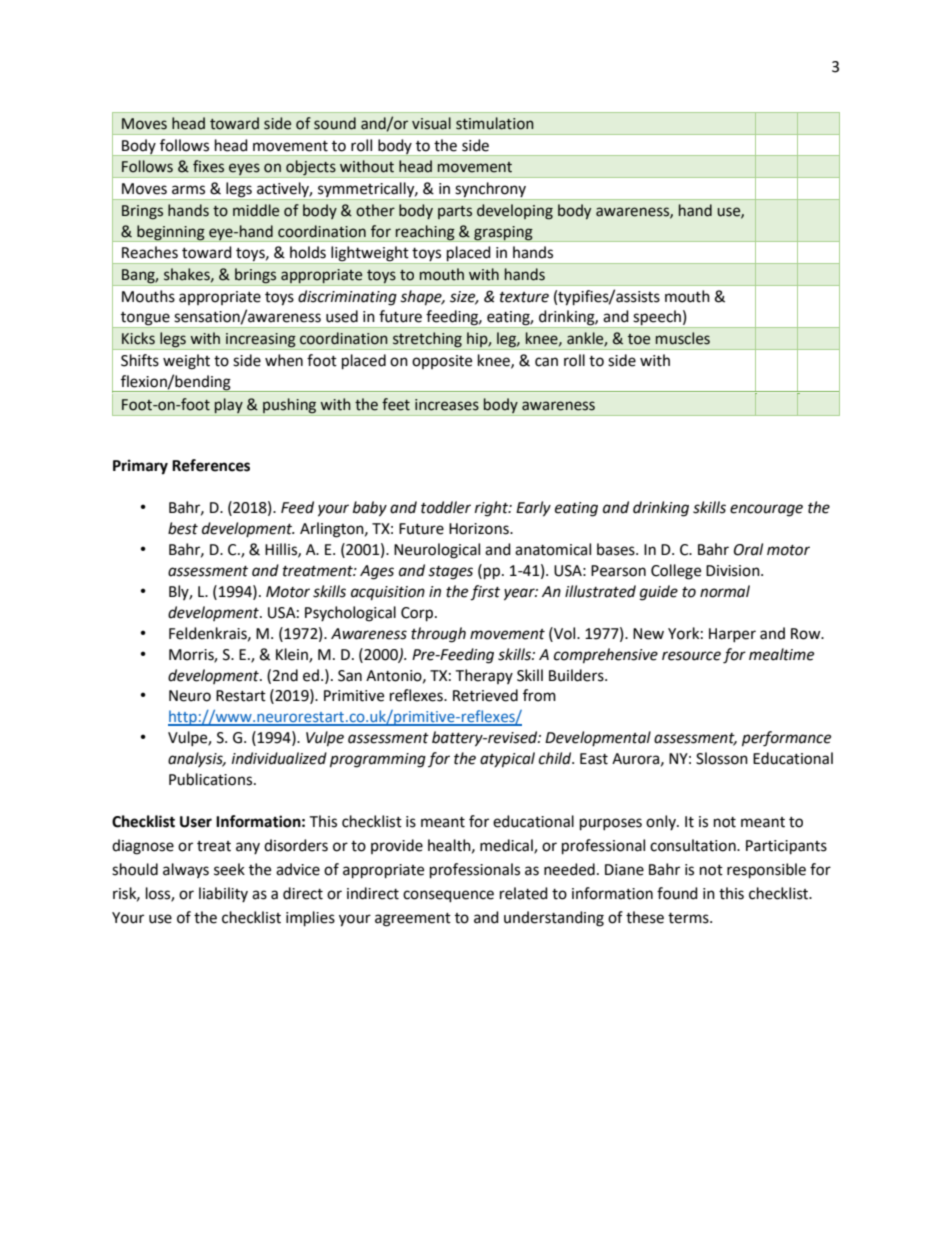  I want to click on encourage, so click(766, 510).
